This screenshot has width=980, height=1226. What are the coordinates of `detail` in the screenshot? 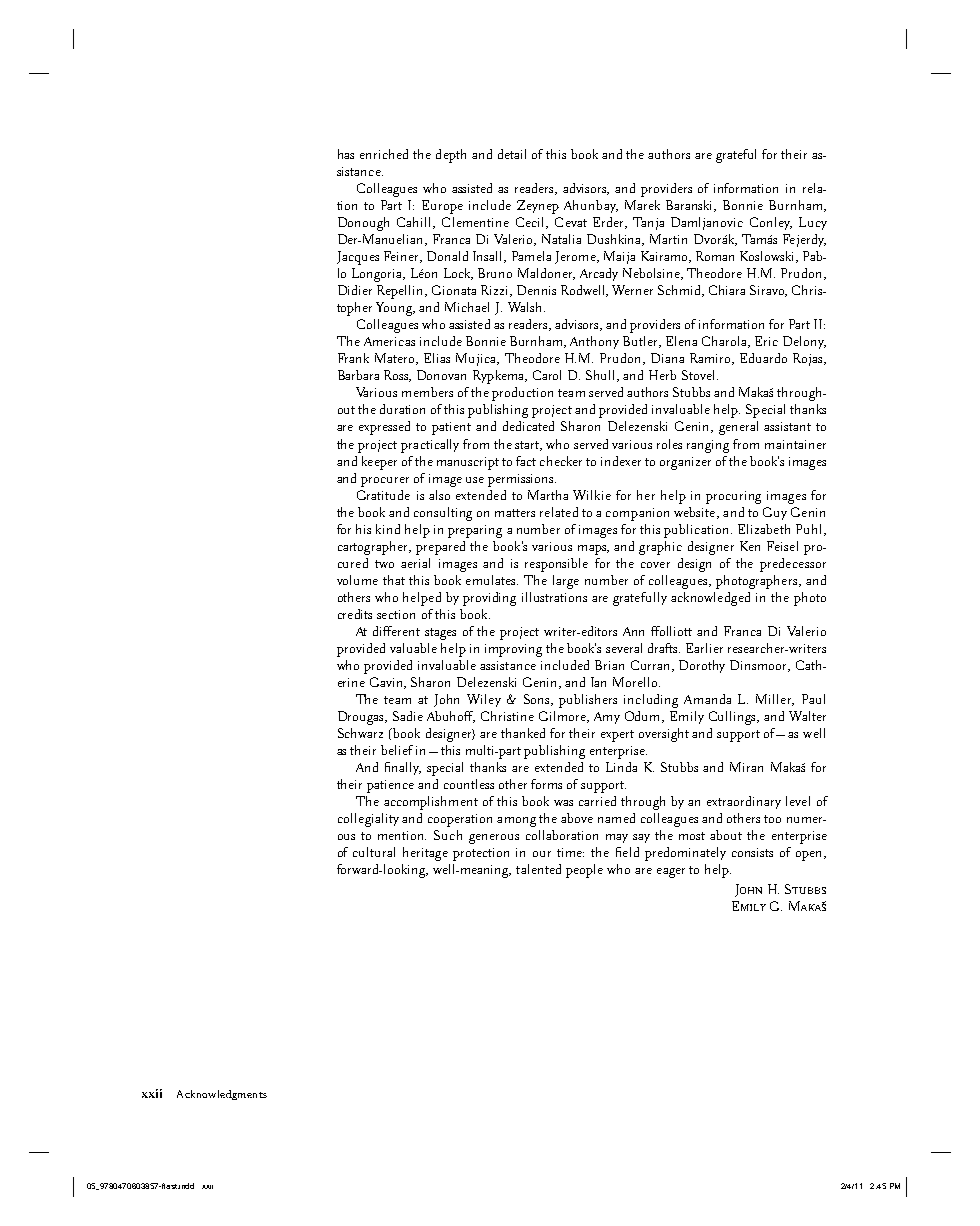 It's located at (512, 154).
